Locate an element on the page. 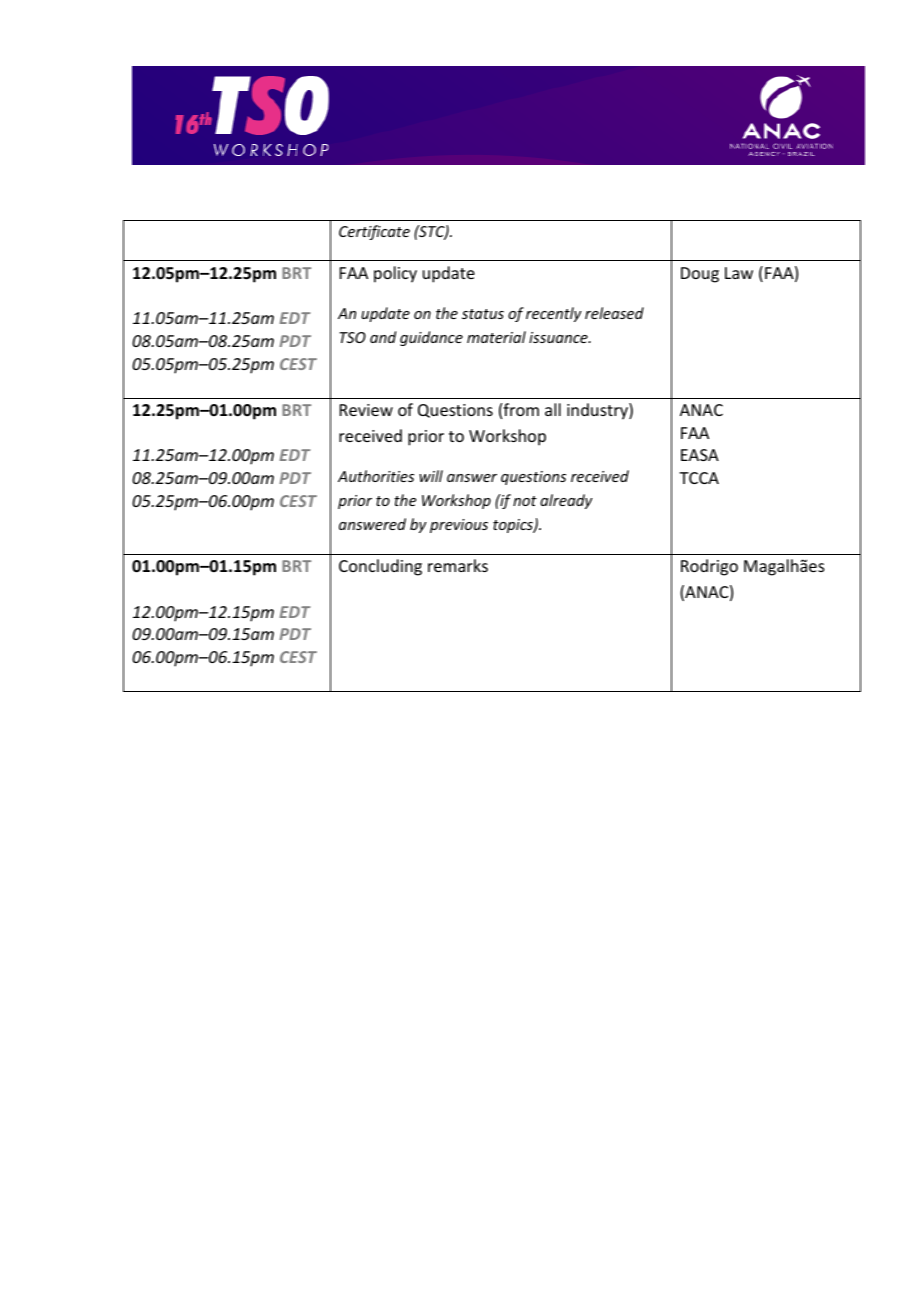 This document has width=924, height=1308. Doug is located at coordinates (700, 275).
